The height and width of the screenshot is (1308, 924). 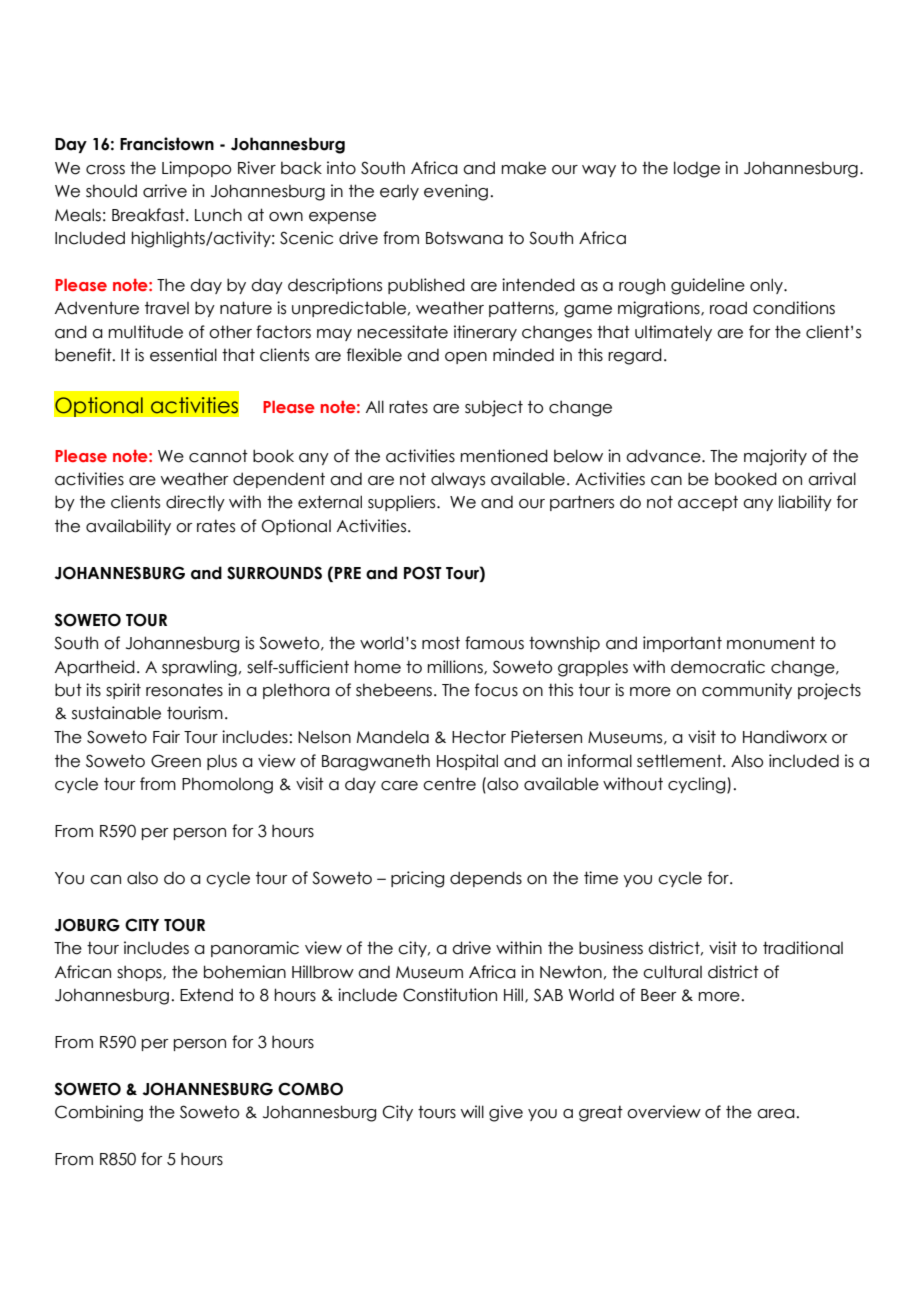 What do you see at coordinates (697, 169) in the screenshot?
I see `lodge` at bounding box center [697, 169].
